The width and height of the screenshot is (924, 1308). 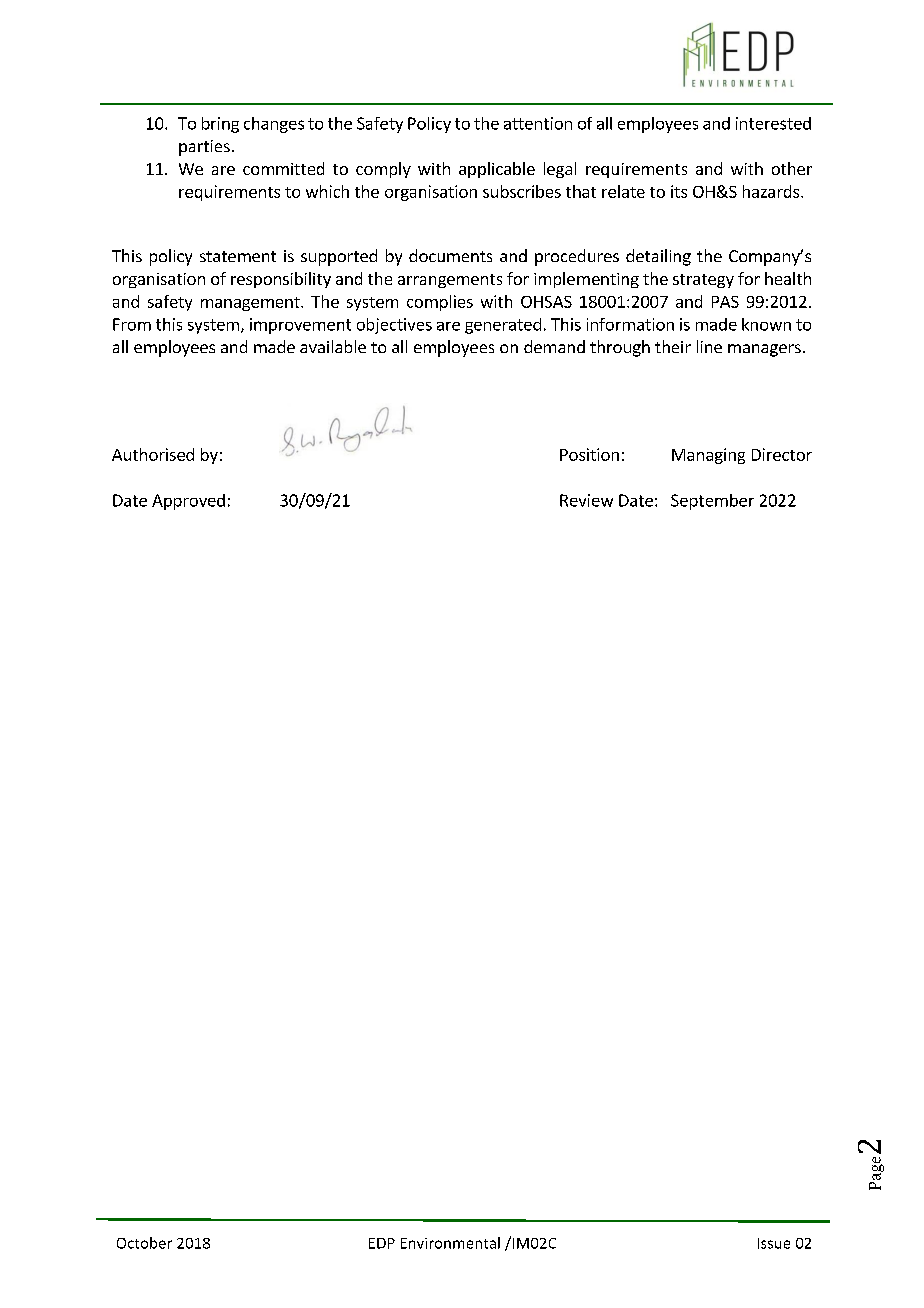 I want to click on Approved, so click(x=188, y=502).
